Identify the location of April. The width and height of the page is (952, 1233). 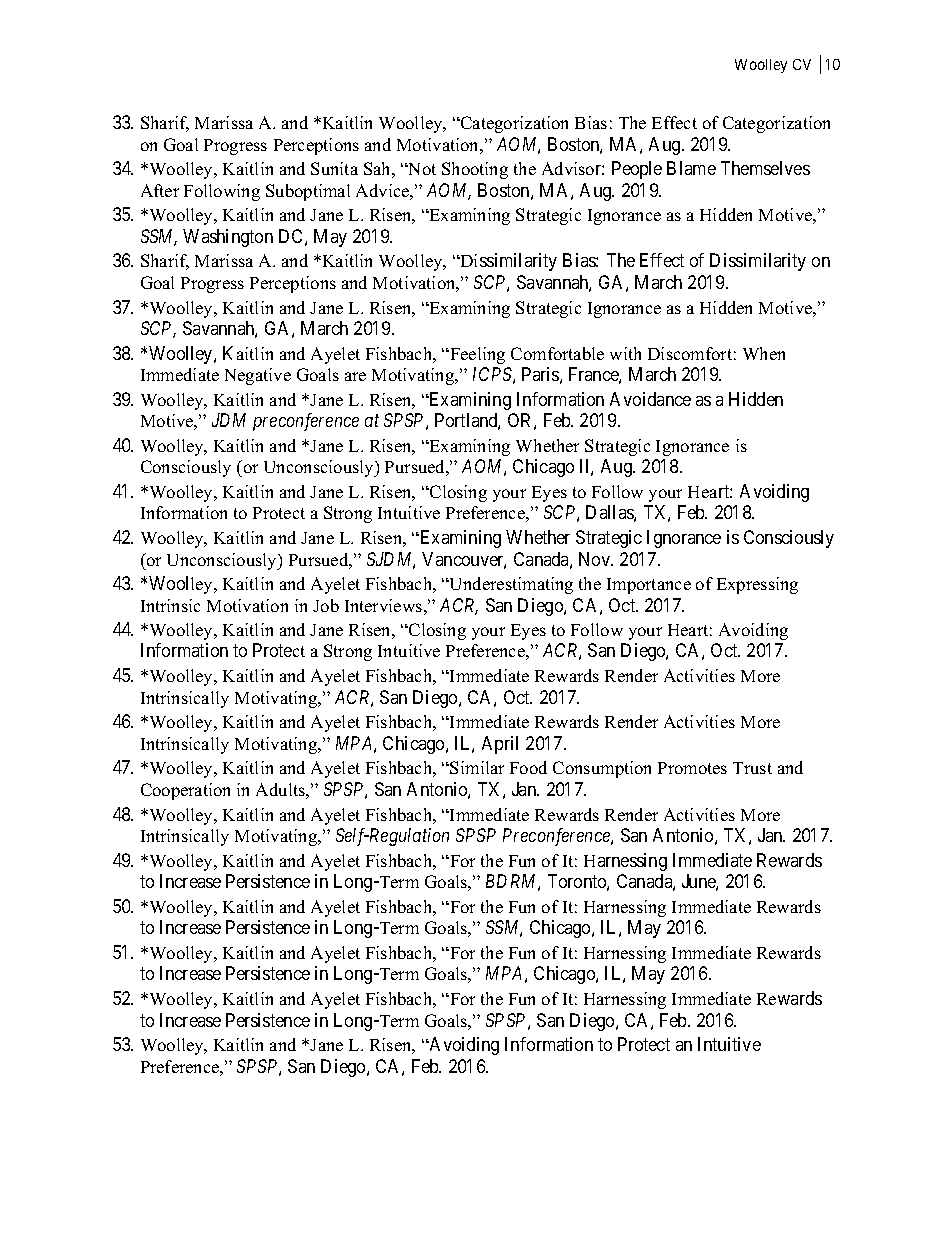
(500, 745).
